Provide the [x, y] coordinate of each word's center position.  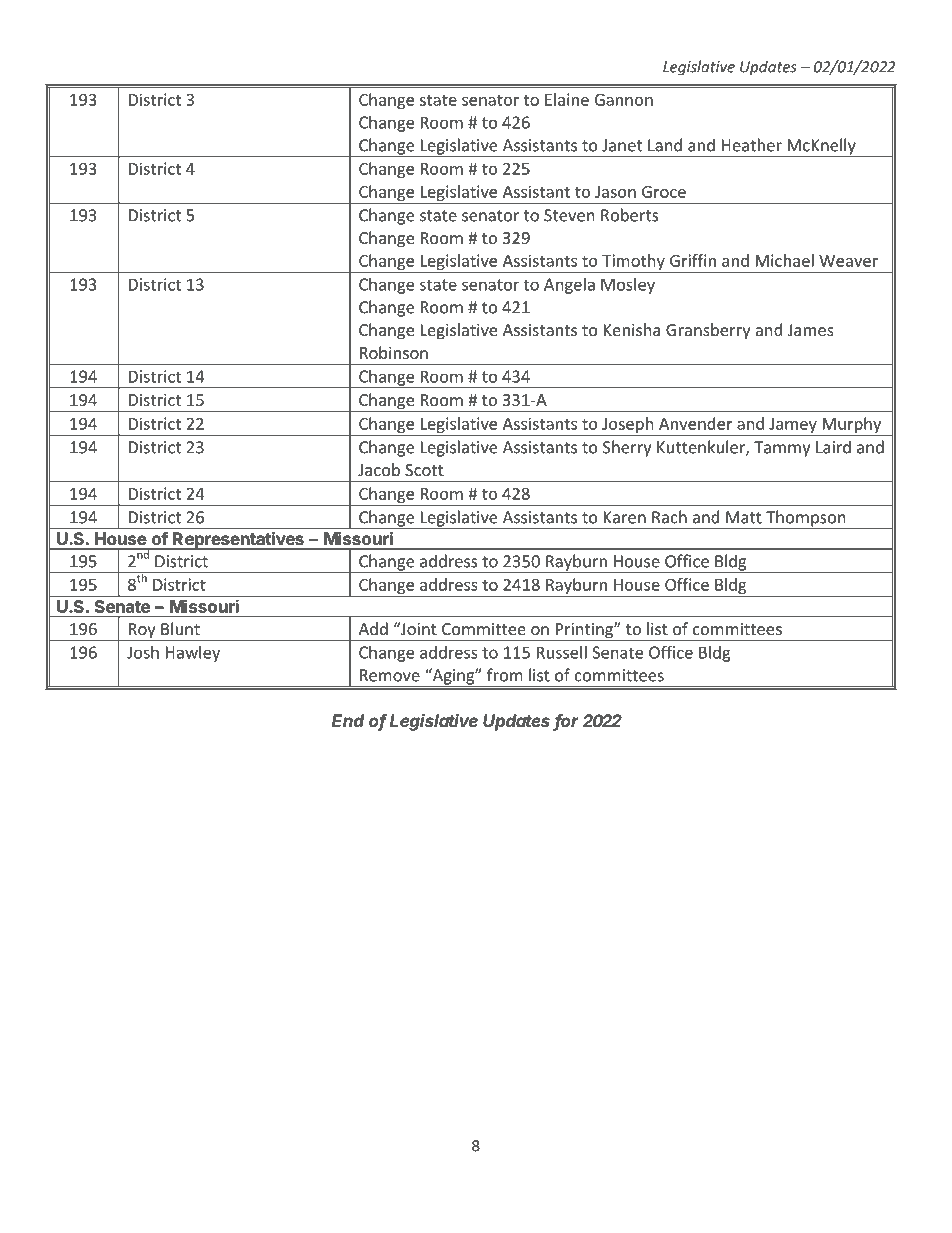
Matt [744, 517]
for [566, 722]
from [505, 675]
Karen [625, 517]
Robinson [394, 352]
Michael [785, 260]
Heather [752, 145]
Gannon [624, 99]
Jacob [379, 469]
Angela [569, 286]
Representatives [238, 541]
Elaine [567, 99]
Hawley [193, 654]
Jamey [793, 426]
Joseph [628, 426]
